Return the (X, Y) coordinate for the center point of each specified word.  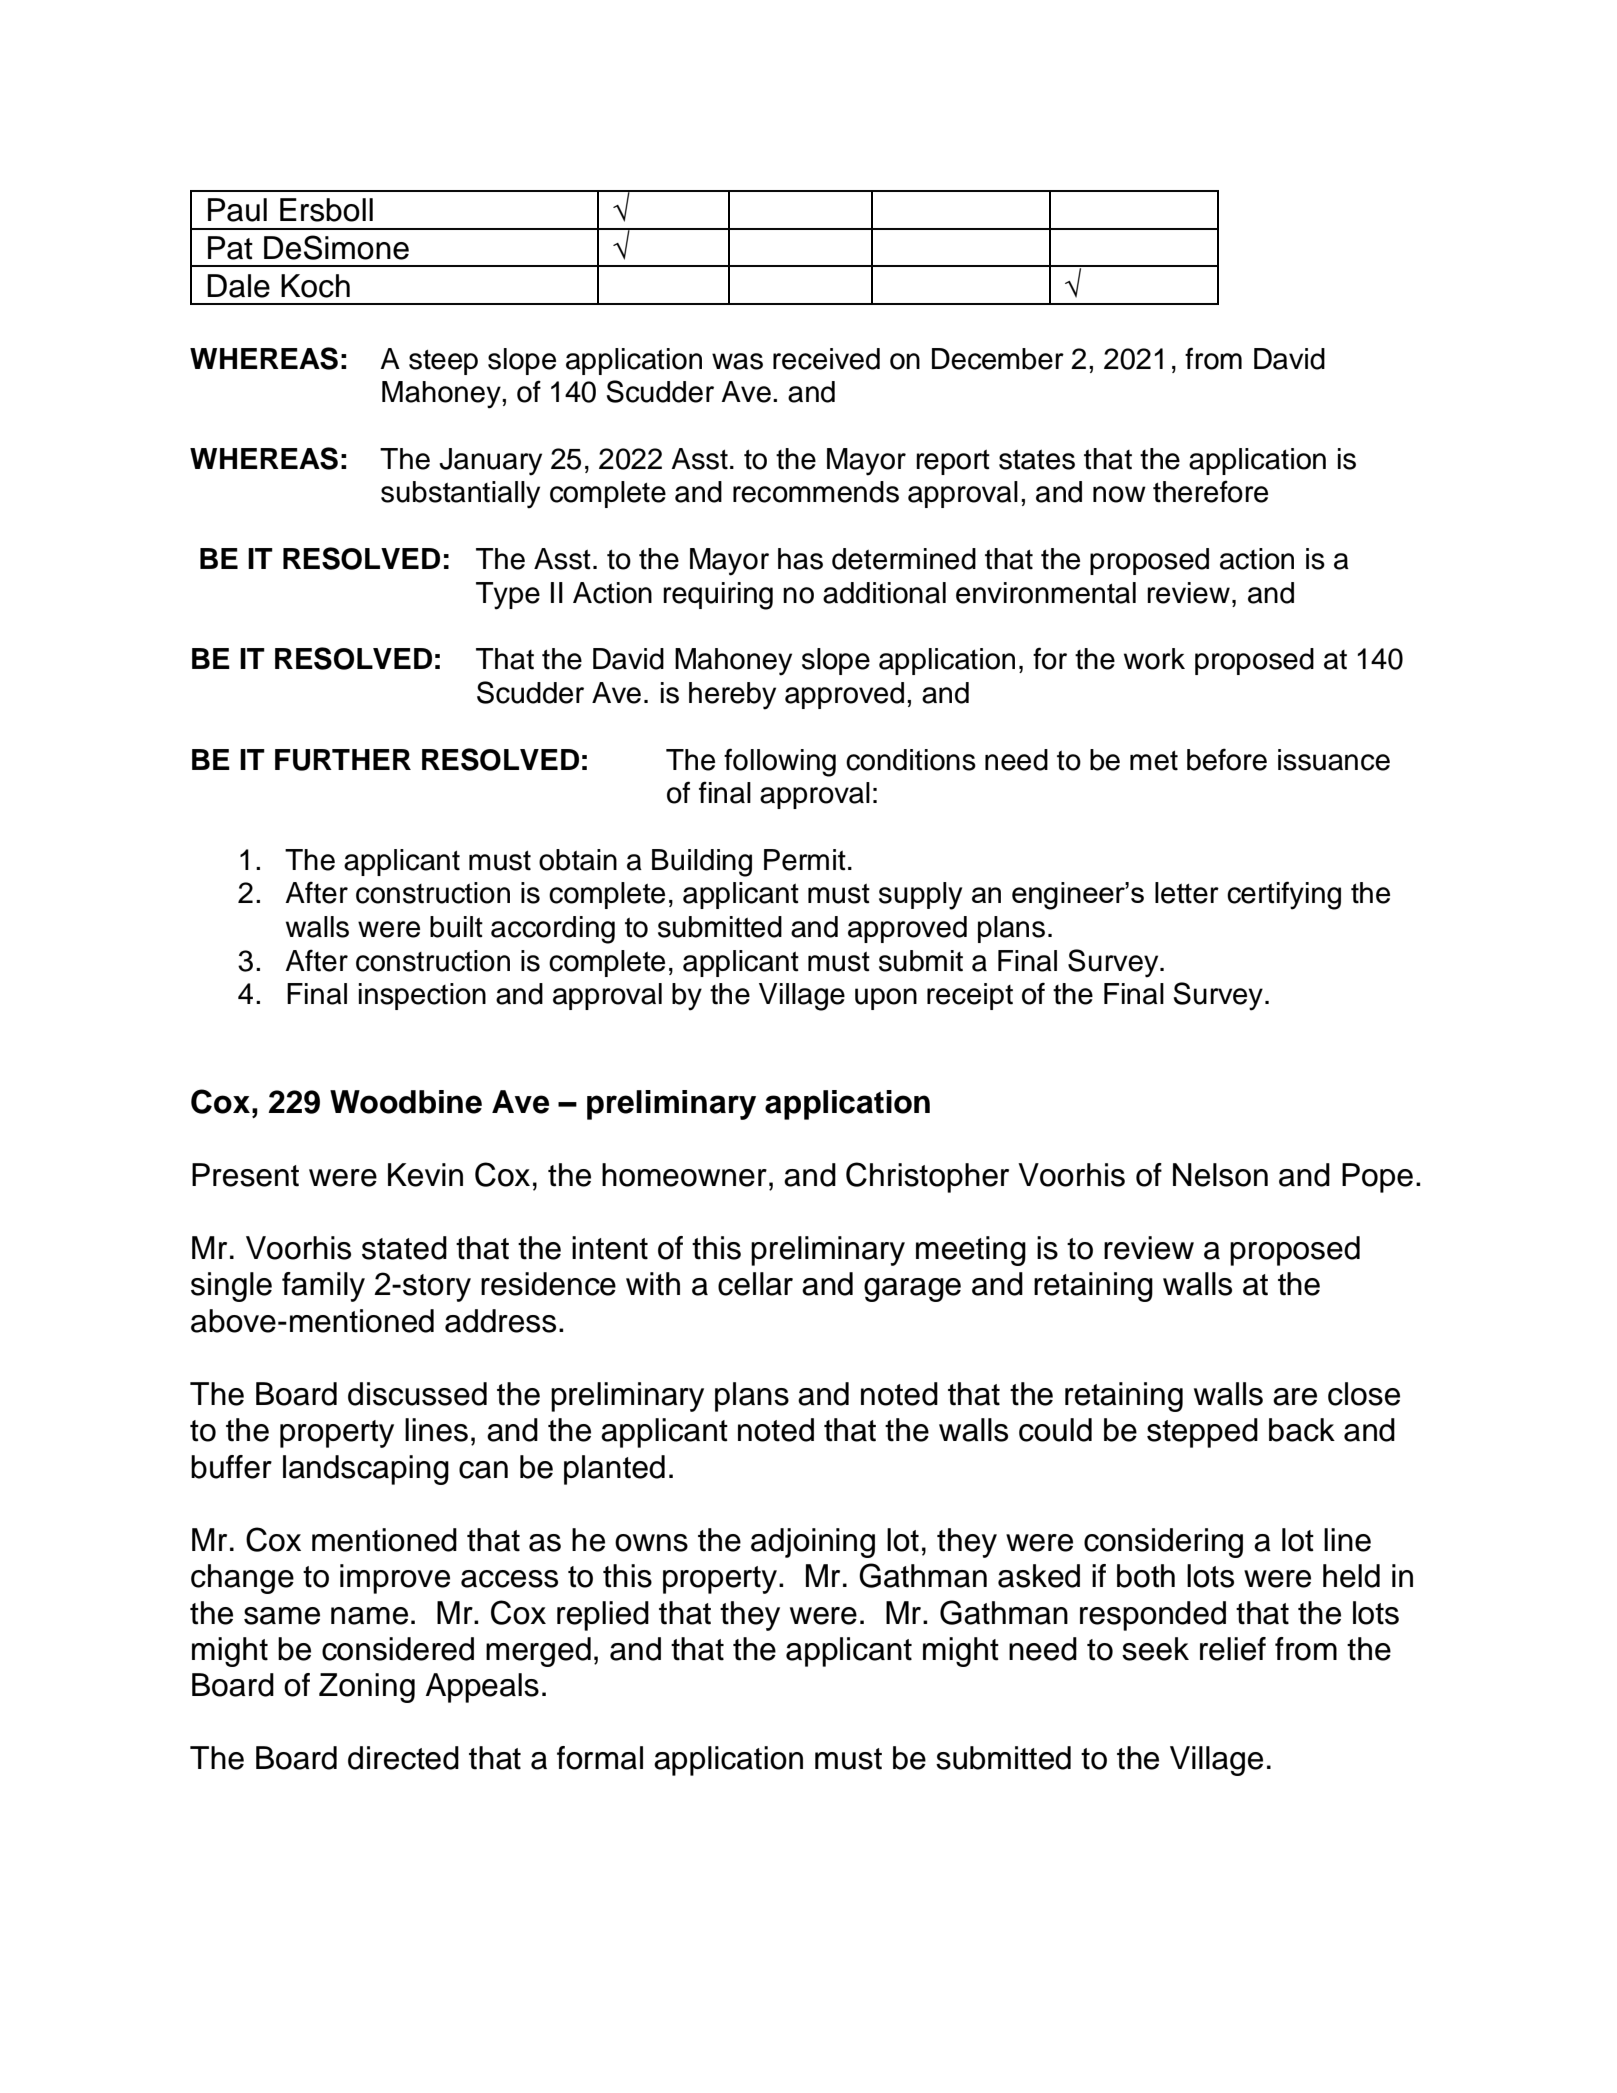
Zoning (367, 1688)
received (826, 359)
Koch (315, 286)
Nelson (1220, 1175)
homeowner (684, 1175)
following (780, 762)
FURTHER (343, 760)
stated (404, 1248)
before (1227, 759)
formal (600, 1758)
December (998, 359)
